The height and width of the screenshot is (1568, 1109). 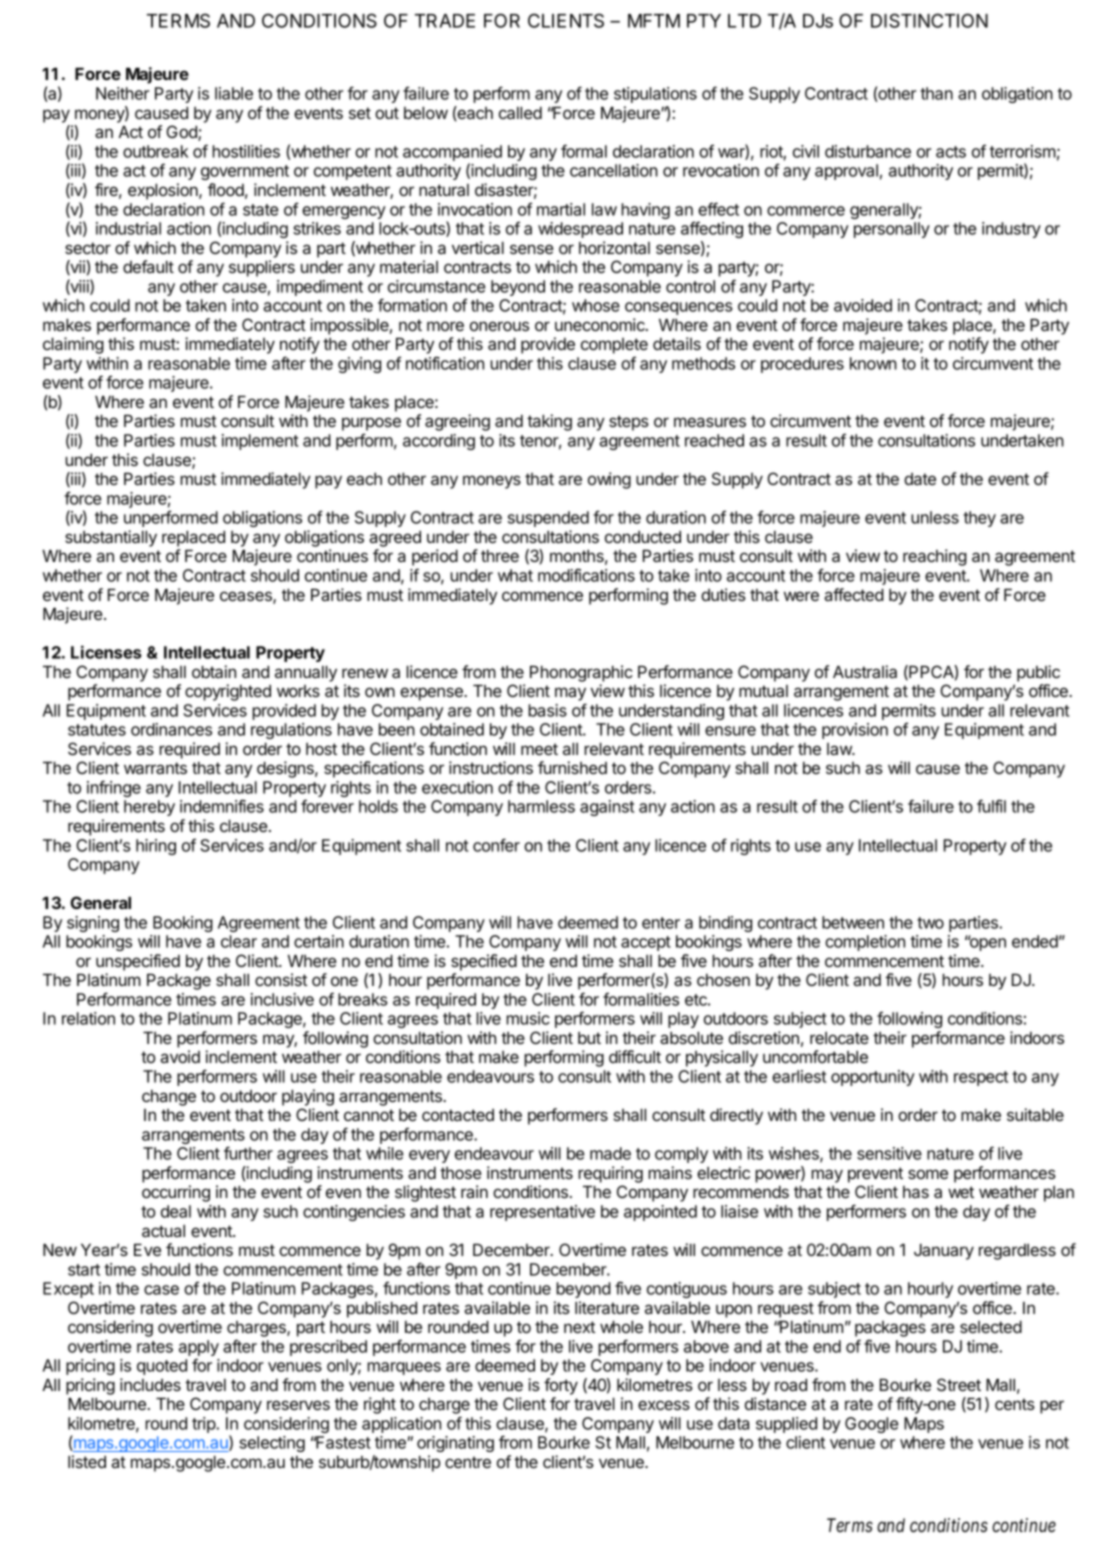 What do you see at coordinates (936, 93) in the screenshot?
I see `than` at bounding box center [936, 93].
